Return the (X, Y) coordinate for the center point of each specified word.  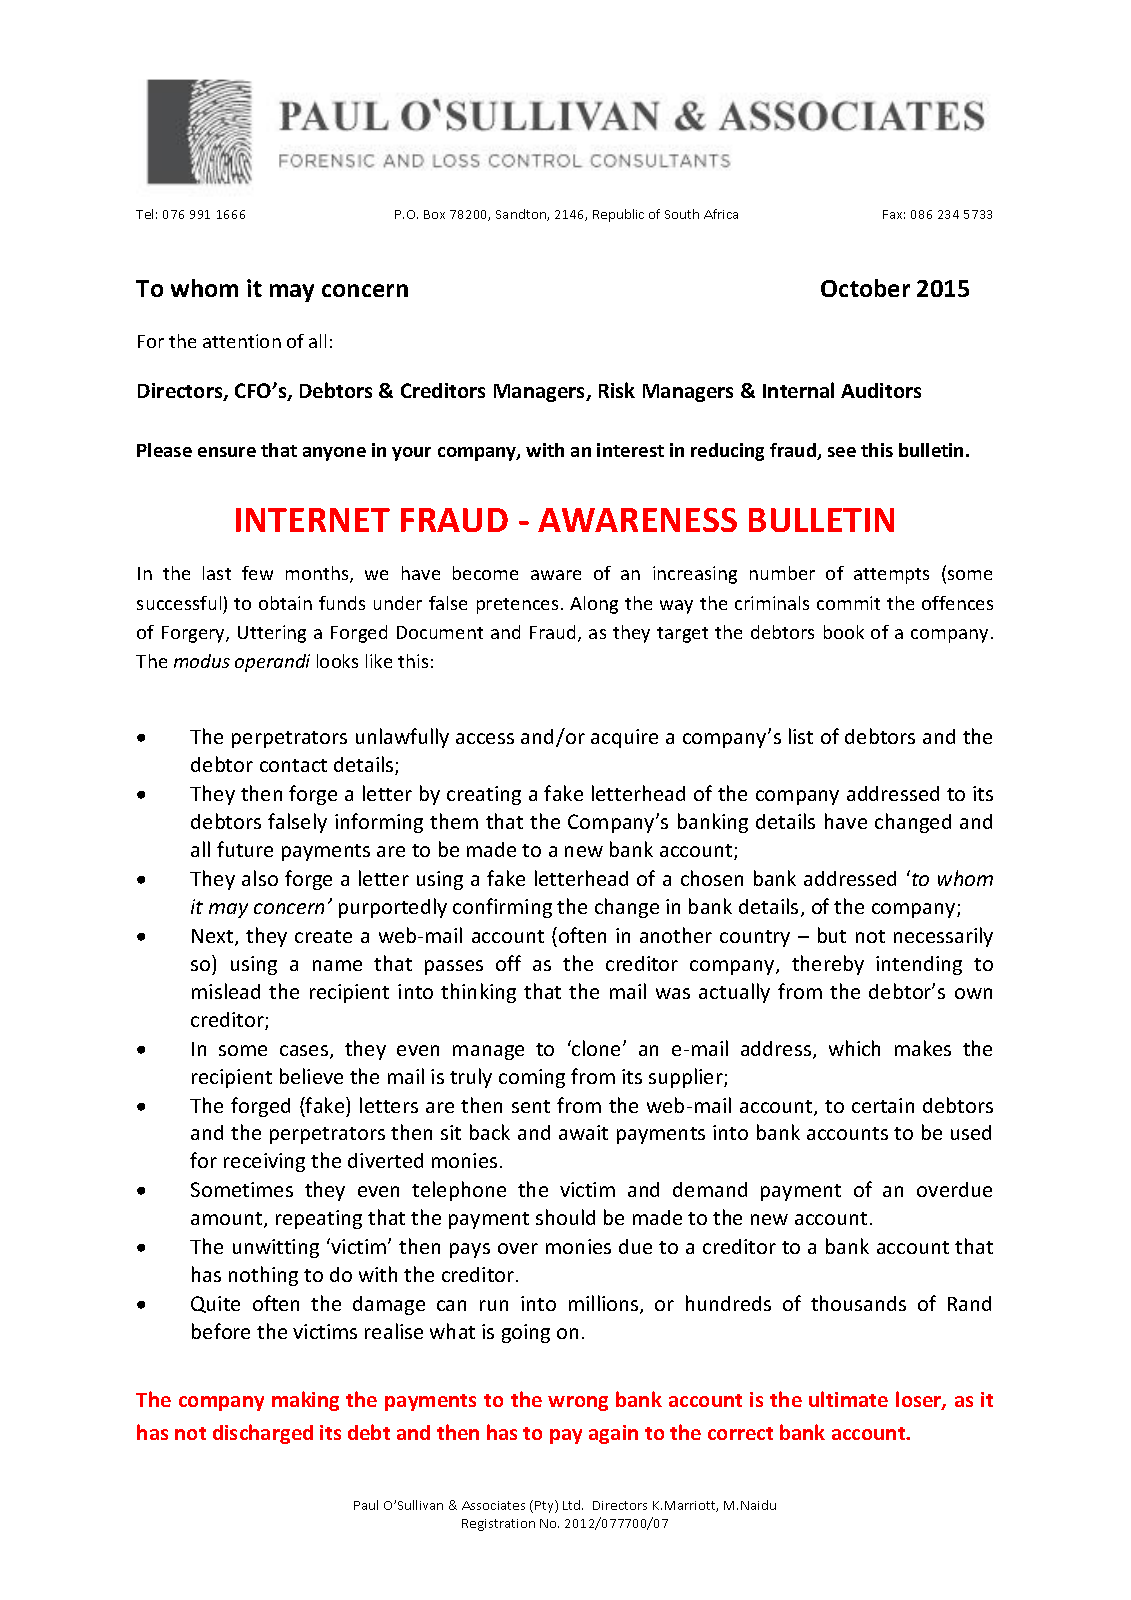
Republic (618, 215)
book (844, 632)
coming (532, 1078)
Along (594, 605)
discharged (263, 1434)
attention (242, 341)
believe (311, 1076)
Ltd (573, 1505)
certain (883, 1105)
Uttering (272, 634)
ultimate (848, 1399)
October (865, 288)
